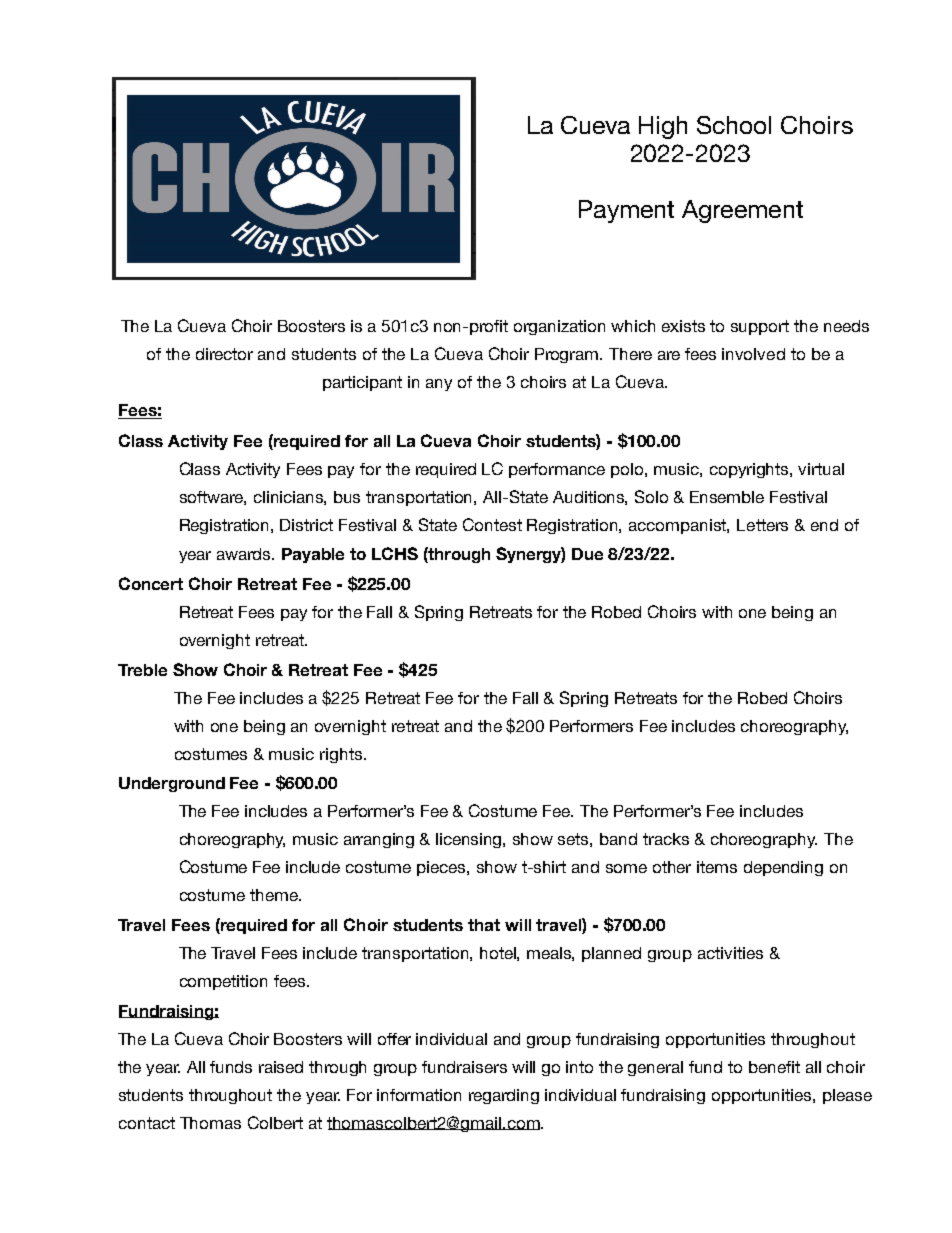 The image size is (952, 1233). I want to click on Payment, so click(626, 211).
